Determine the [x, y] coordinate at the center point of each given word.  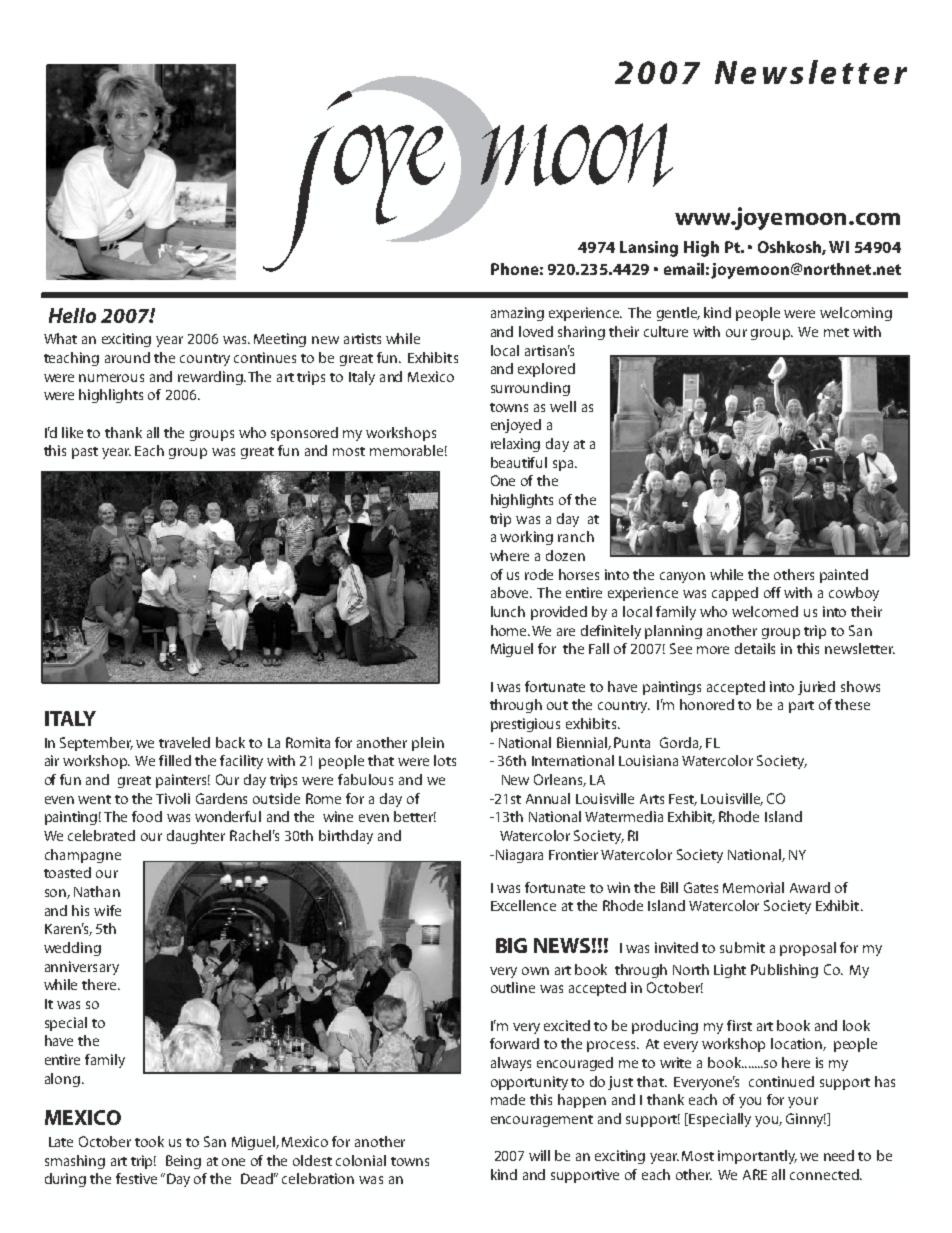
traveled [184, 742]
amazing [517, 314]
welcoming [856, 314]
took [149, 1141]
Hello [72, 315]
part [801, 707]
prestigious [525, 725]
